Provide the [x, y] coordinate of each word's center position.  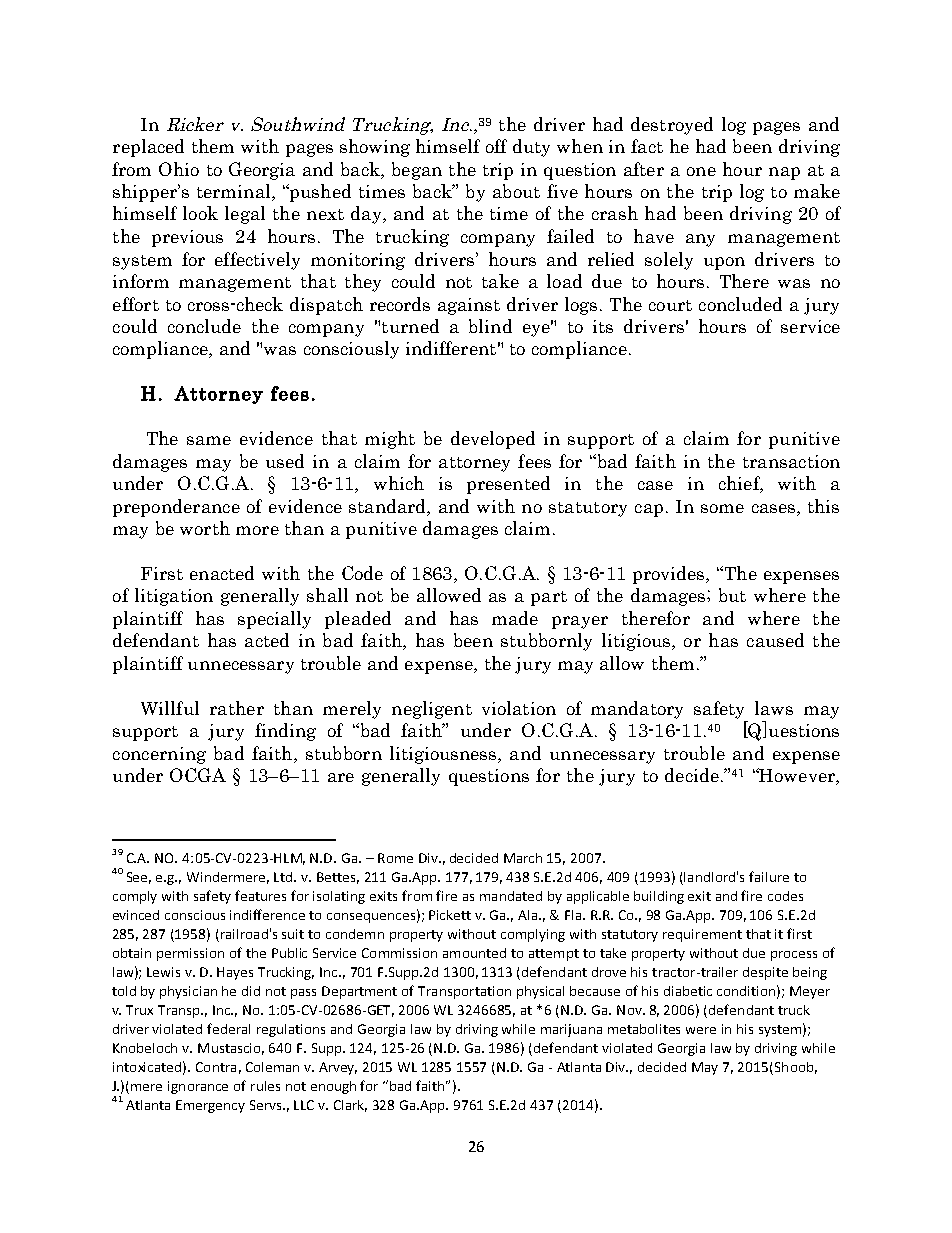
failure [769, 876]
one [701, 171]
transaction [791, 461]
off [496, 146]
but [732, 595]
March [523, 858]
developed [493, 440]
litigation [174, 597]
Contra [216, 1067]
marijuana [571, 1030]
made [515, 618]
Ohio [179, 169]
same [209, 440]
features [260, 895]
